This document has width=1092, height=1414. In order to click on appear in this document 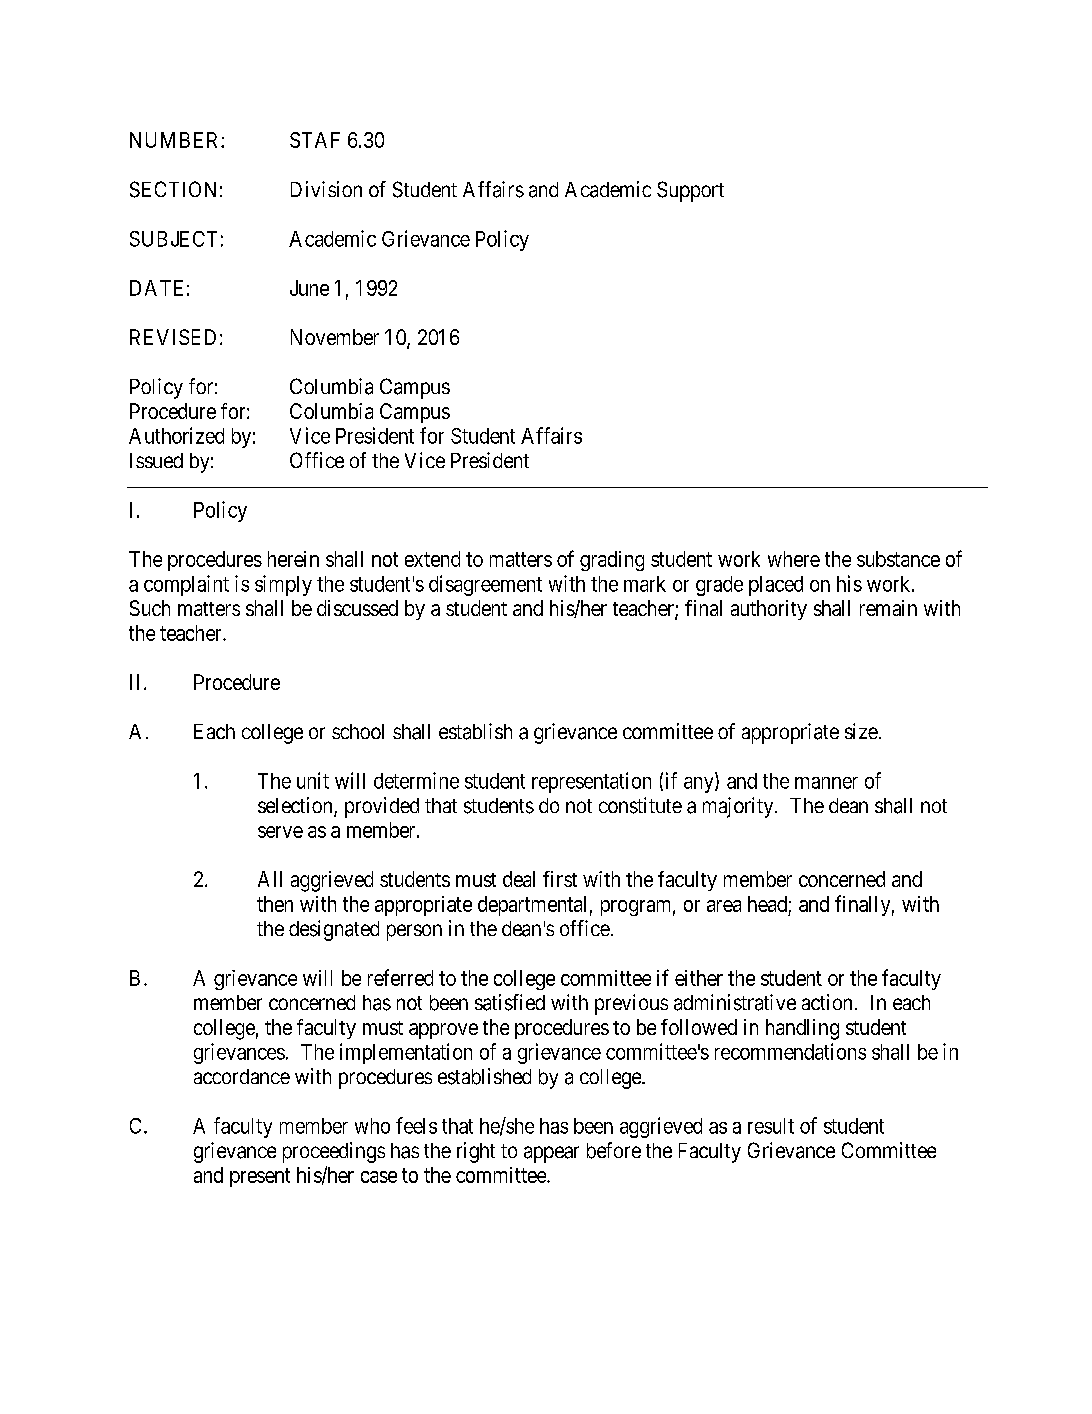, I will do `click(551, 1154)`.
